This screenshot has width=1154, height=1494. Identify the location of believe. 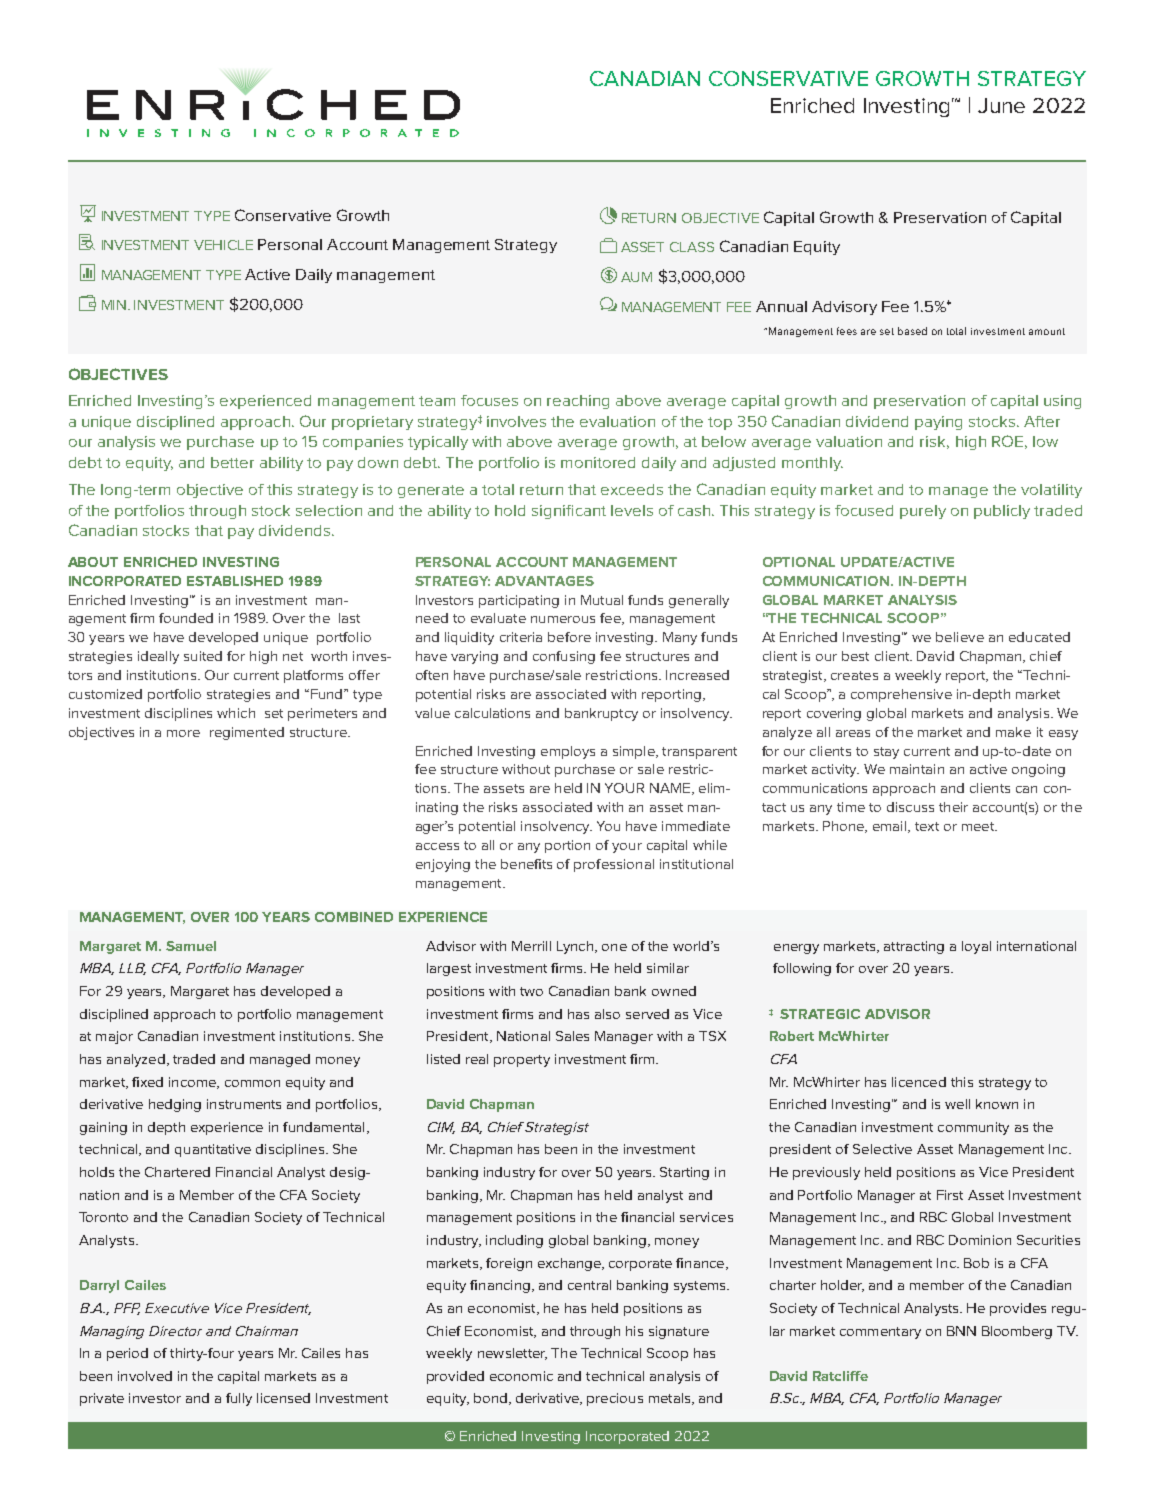
(960, 637).
